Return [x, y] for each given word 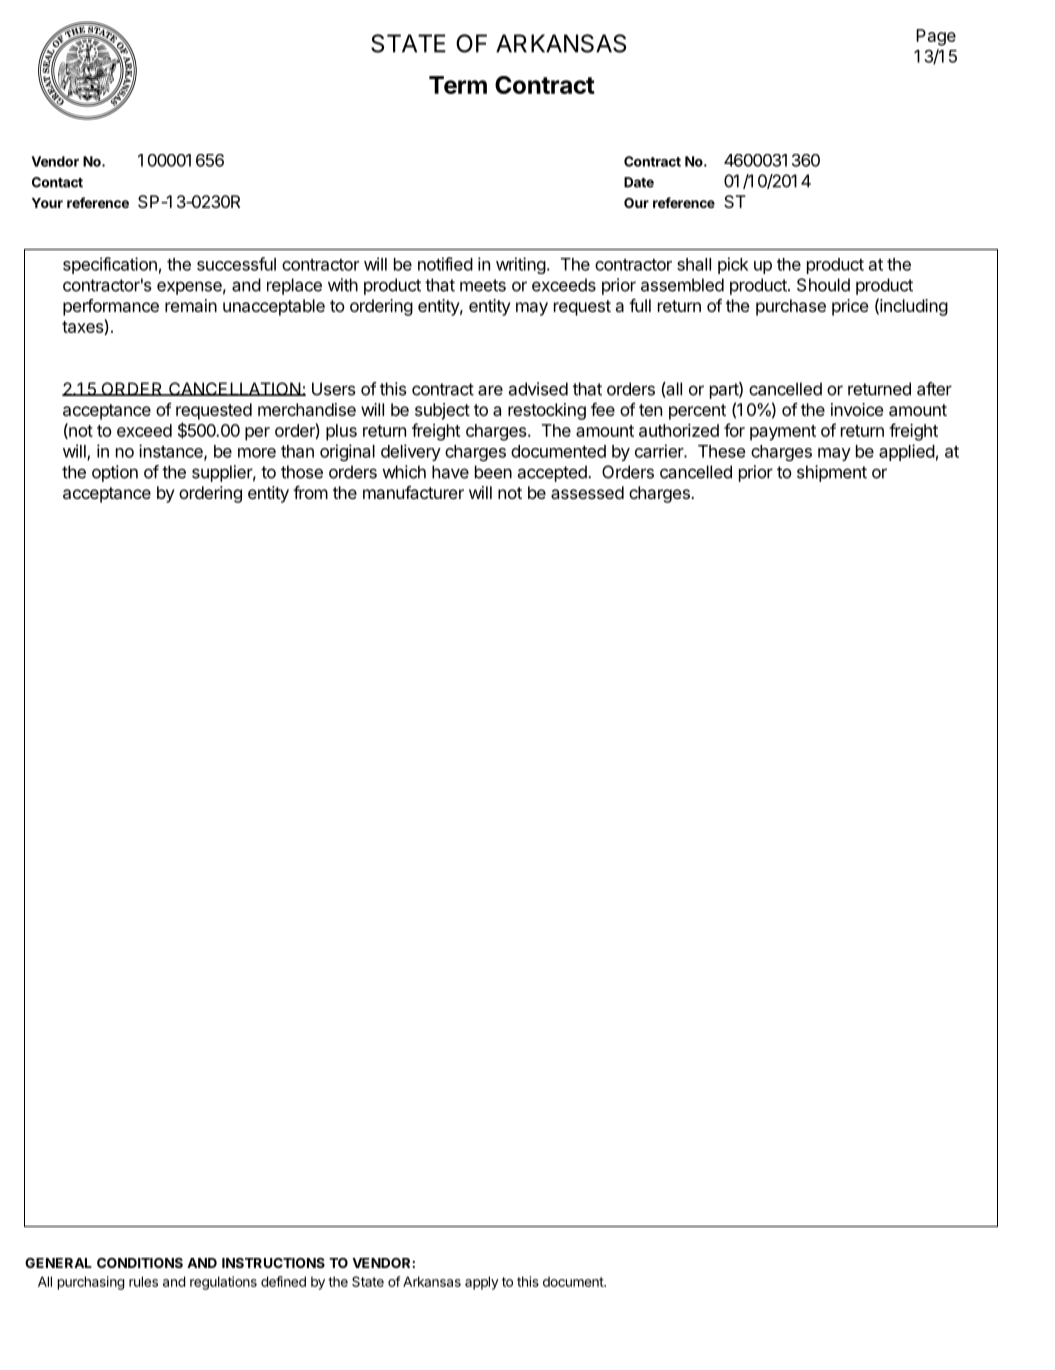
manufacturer [413, 492]
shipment [832, 473]
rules [143, 1281]
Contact [57, 182]
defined [283, 1281]
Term [458, 85]
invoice [857, 409]
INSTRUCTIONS [273, 1263]
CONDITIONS [140, 1263]
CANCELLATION [235, 389]
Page [936, 37]
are [490, 390]
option [115, 473]
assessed [587, 492]
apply [482, 1283]
